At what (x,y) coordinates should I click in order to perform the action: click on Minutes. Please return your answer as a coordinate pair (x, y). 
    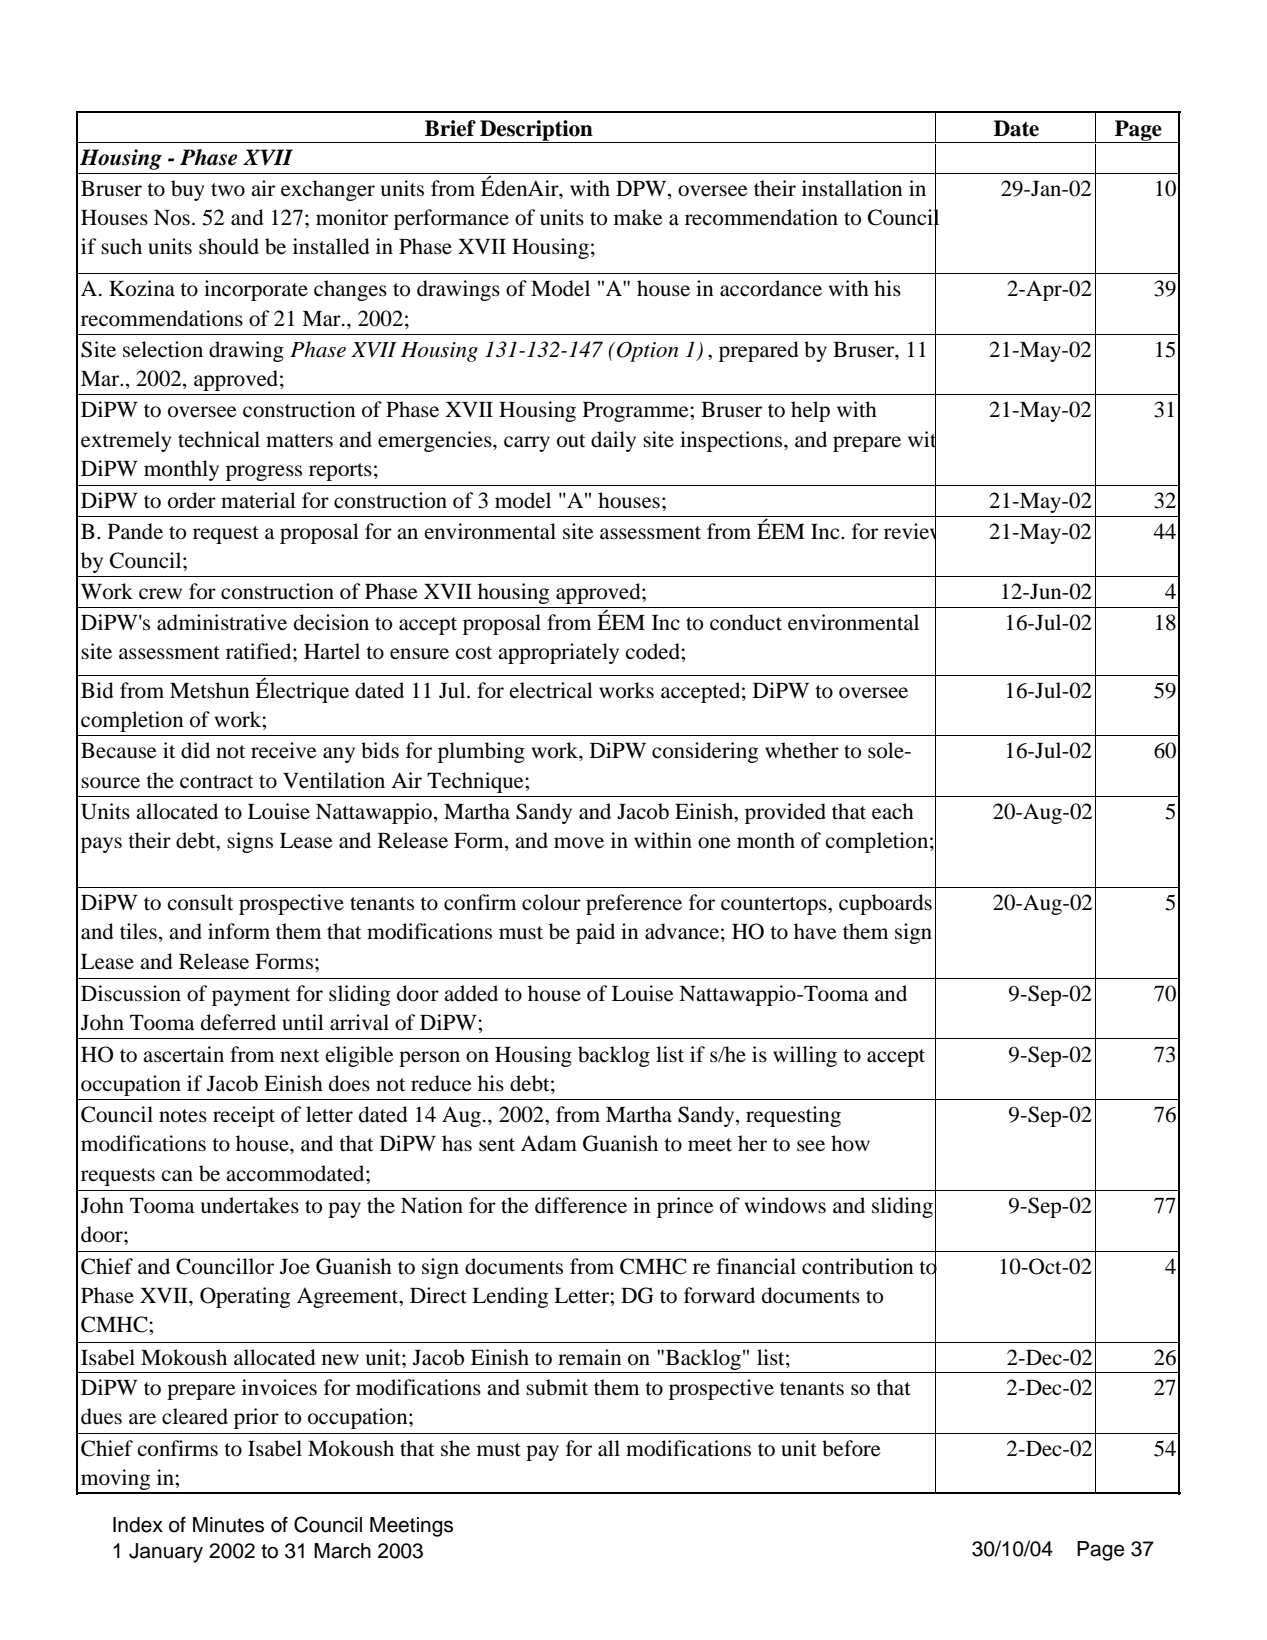
    Looking at the image, I should click on (228, 1525).
